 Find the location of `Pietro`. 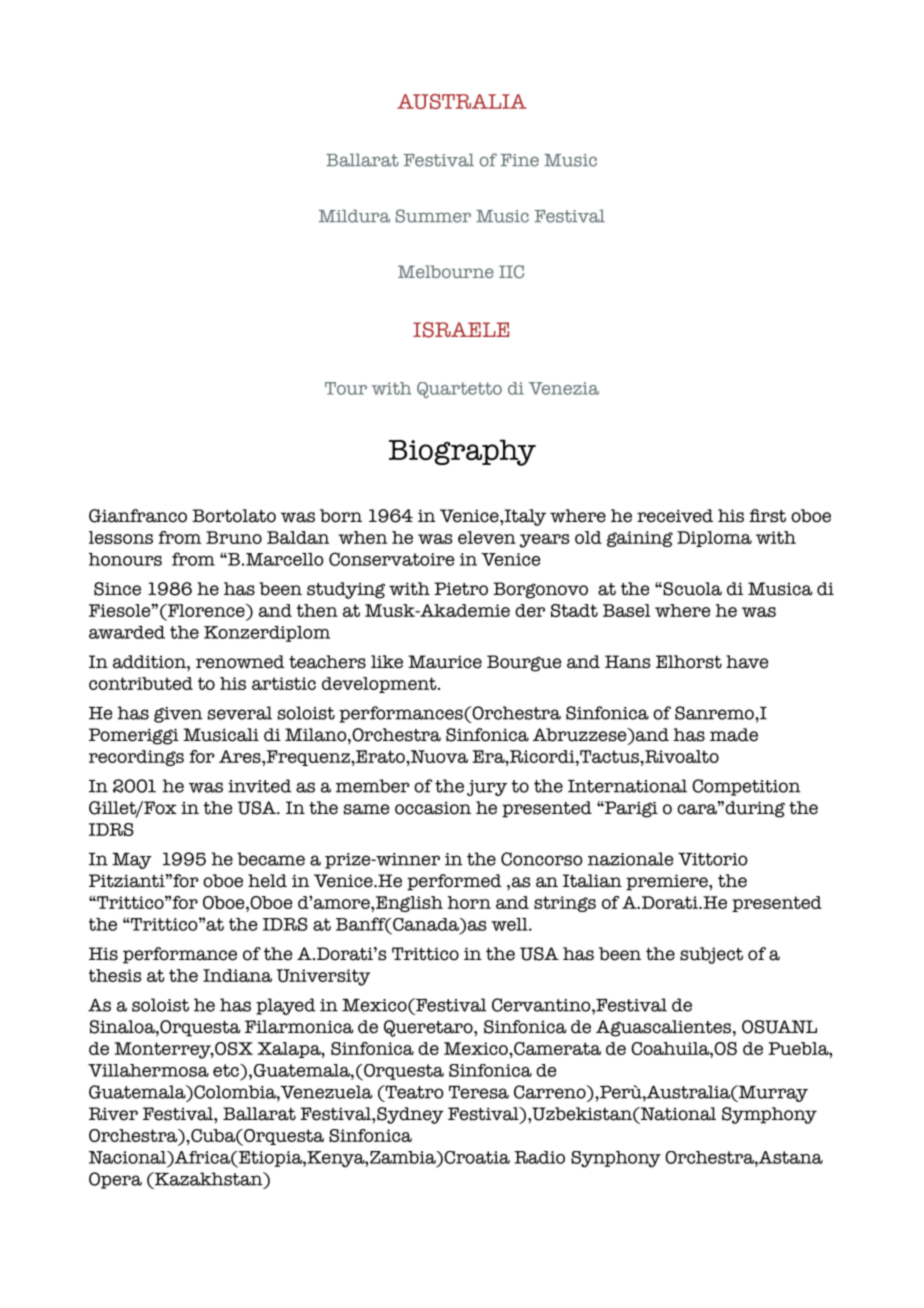

Pietro is located at coordinates (461, 589).
